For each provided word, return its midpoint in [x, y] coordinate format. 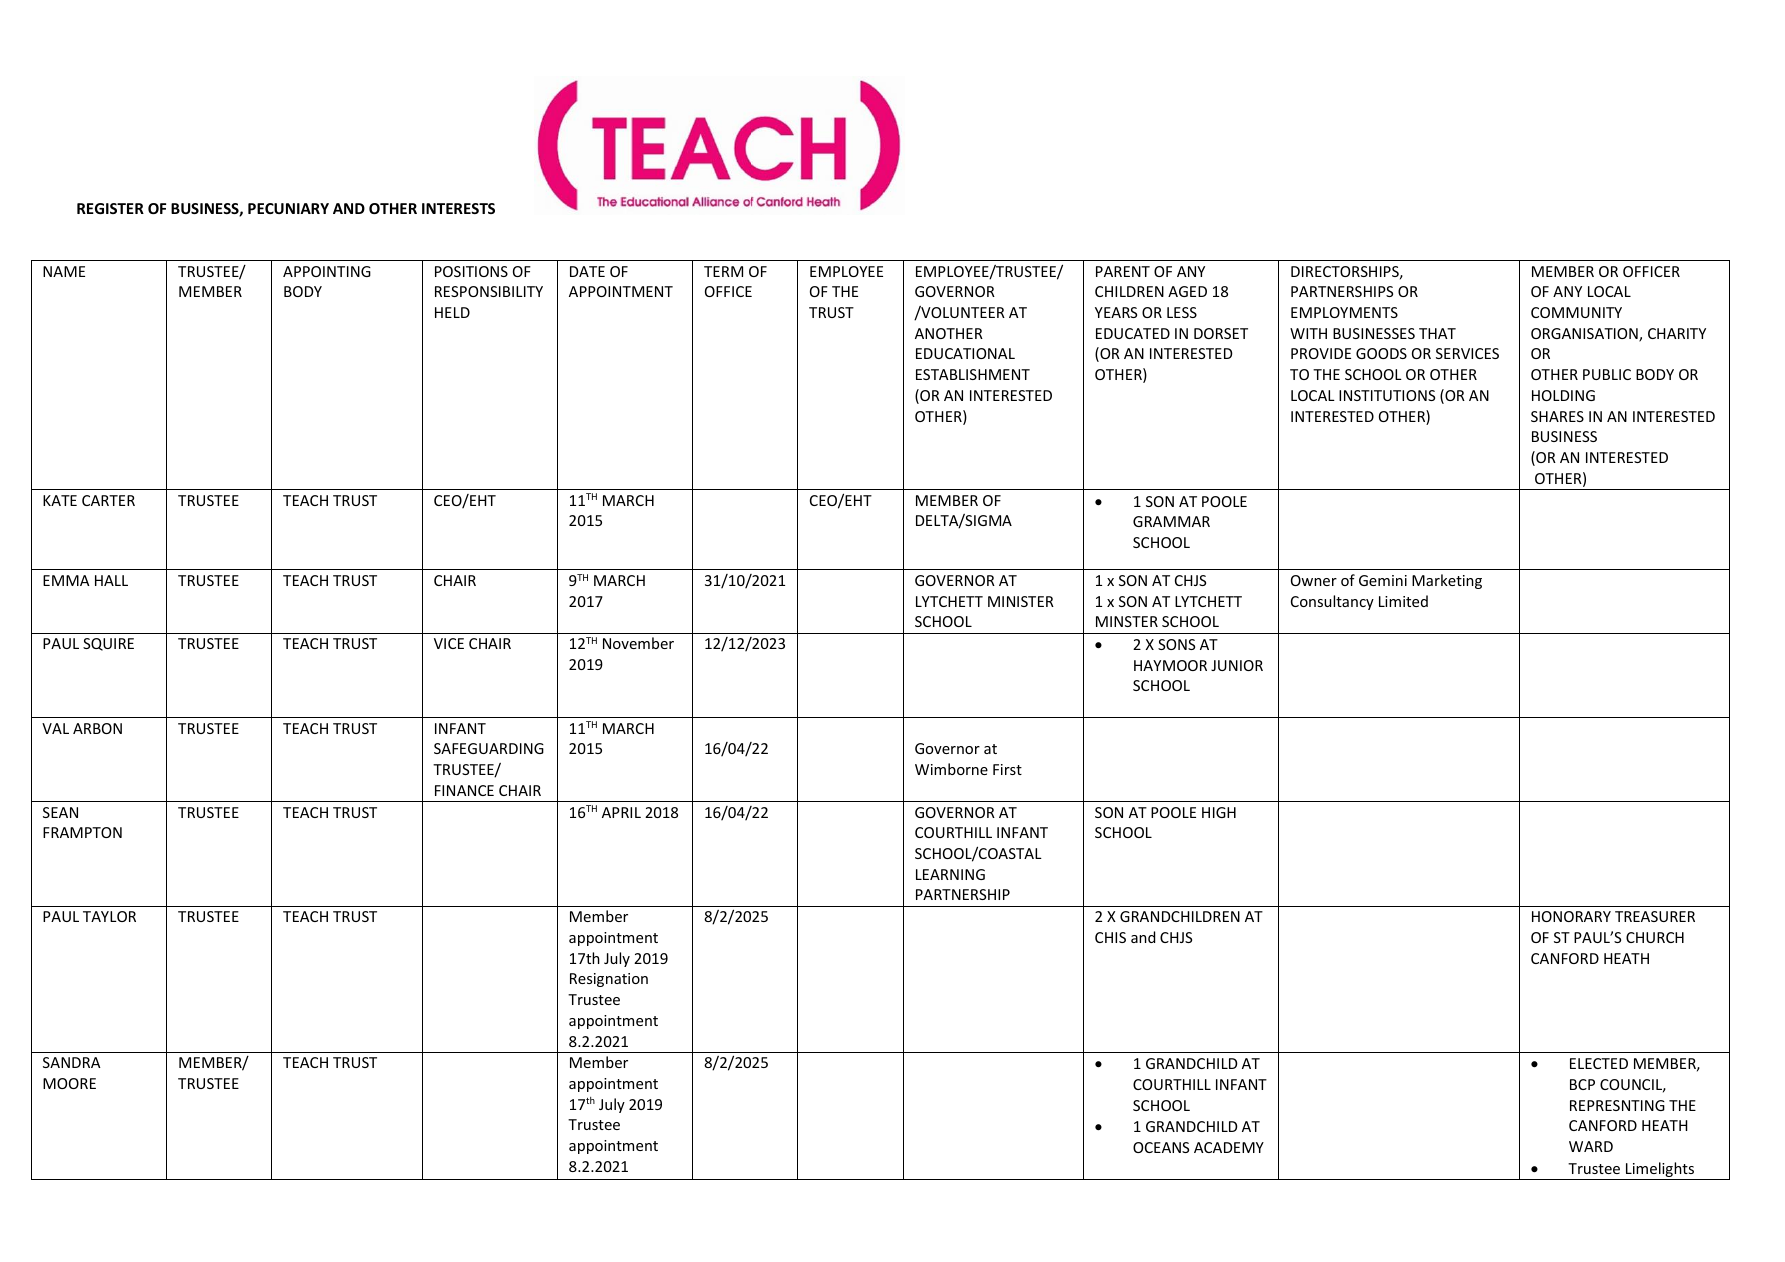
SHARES [1557, 416]
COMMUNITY [1576, 312]
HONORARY [1571, 916]
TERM [723, 271]
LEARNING [950, 874]
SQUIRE [108, 644]
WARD [1591, 1146]
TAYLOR [109, 916]
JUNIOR [1237, 665]
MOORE [69, 1083]
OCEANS [1161, 1147]
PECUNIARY [288, 208]
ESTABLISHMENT [973, 374]
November [638, 643]
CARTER [108, 500]
